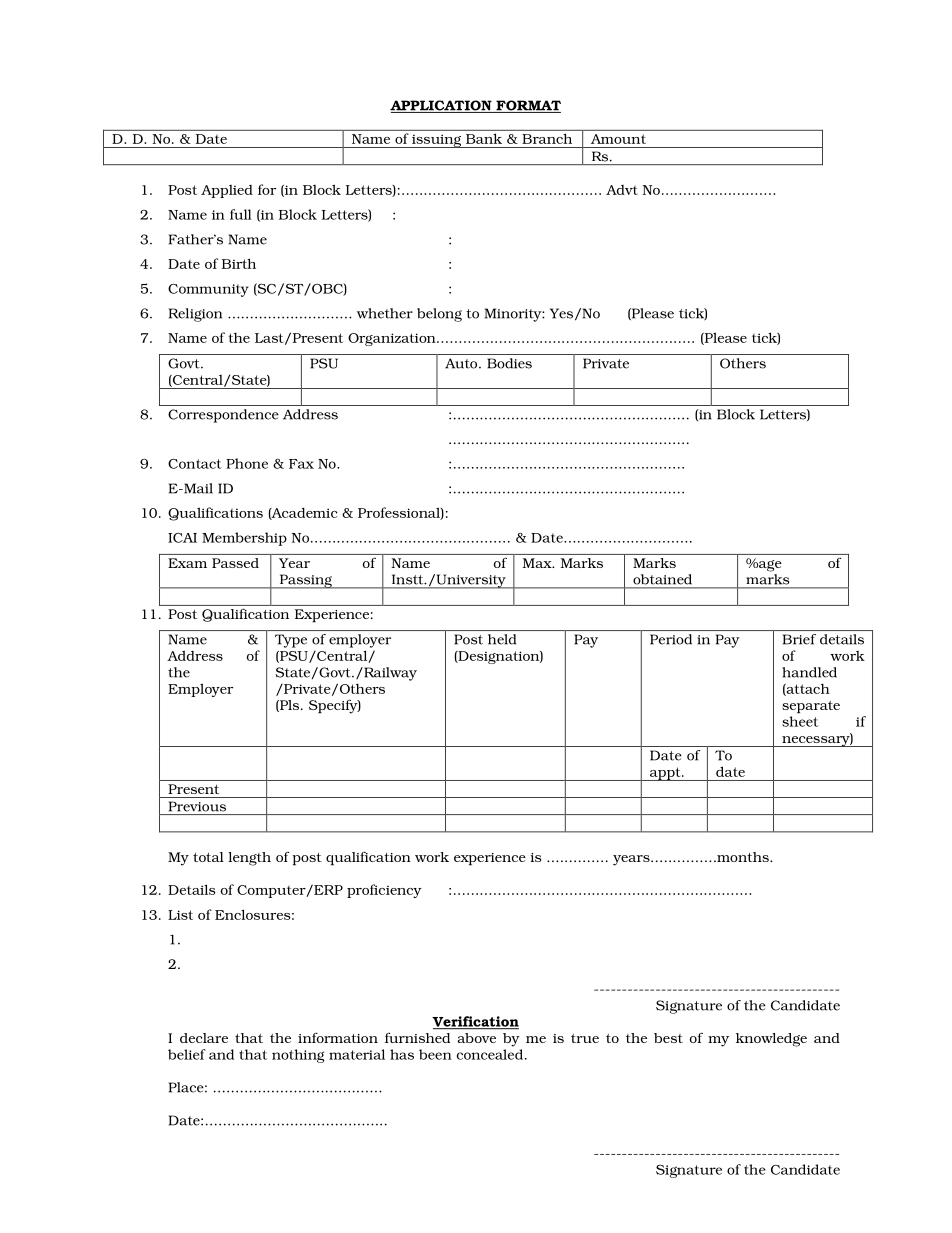 The width and height of the page is (952, 1233). Describe the element at coordinates (227, 191) in the page. I see `Applied` at that location.
